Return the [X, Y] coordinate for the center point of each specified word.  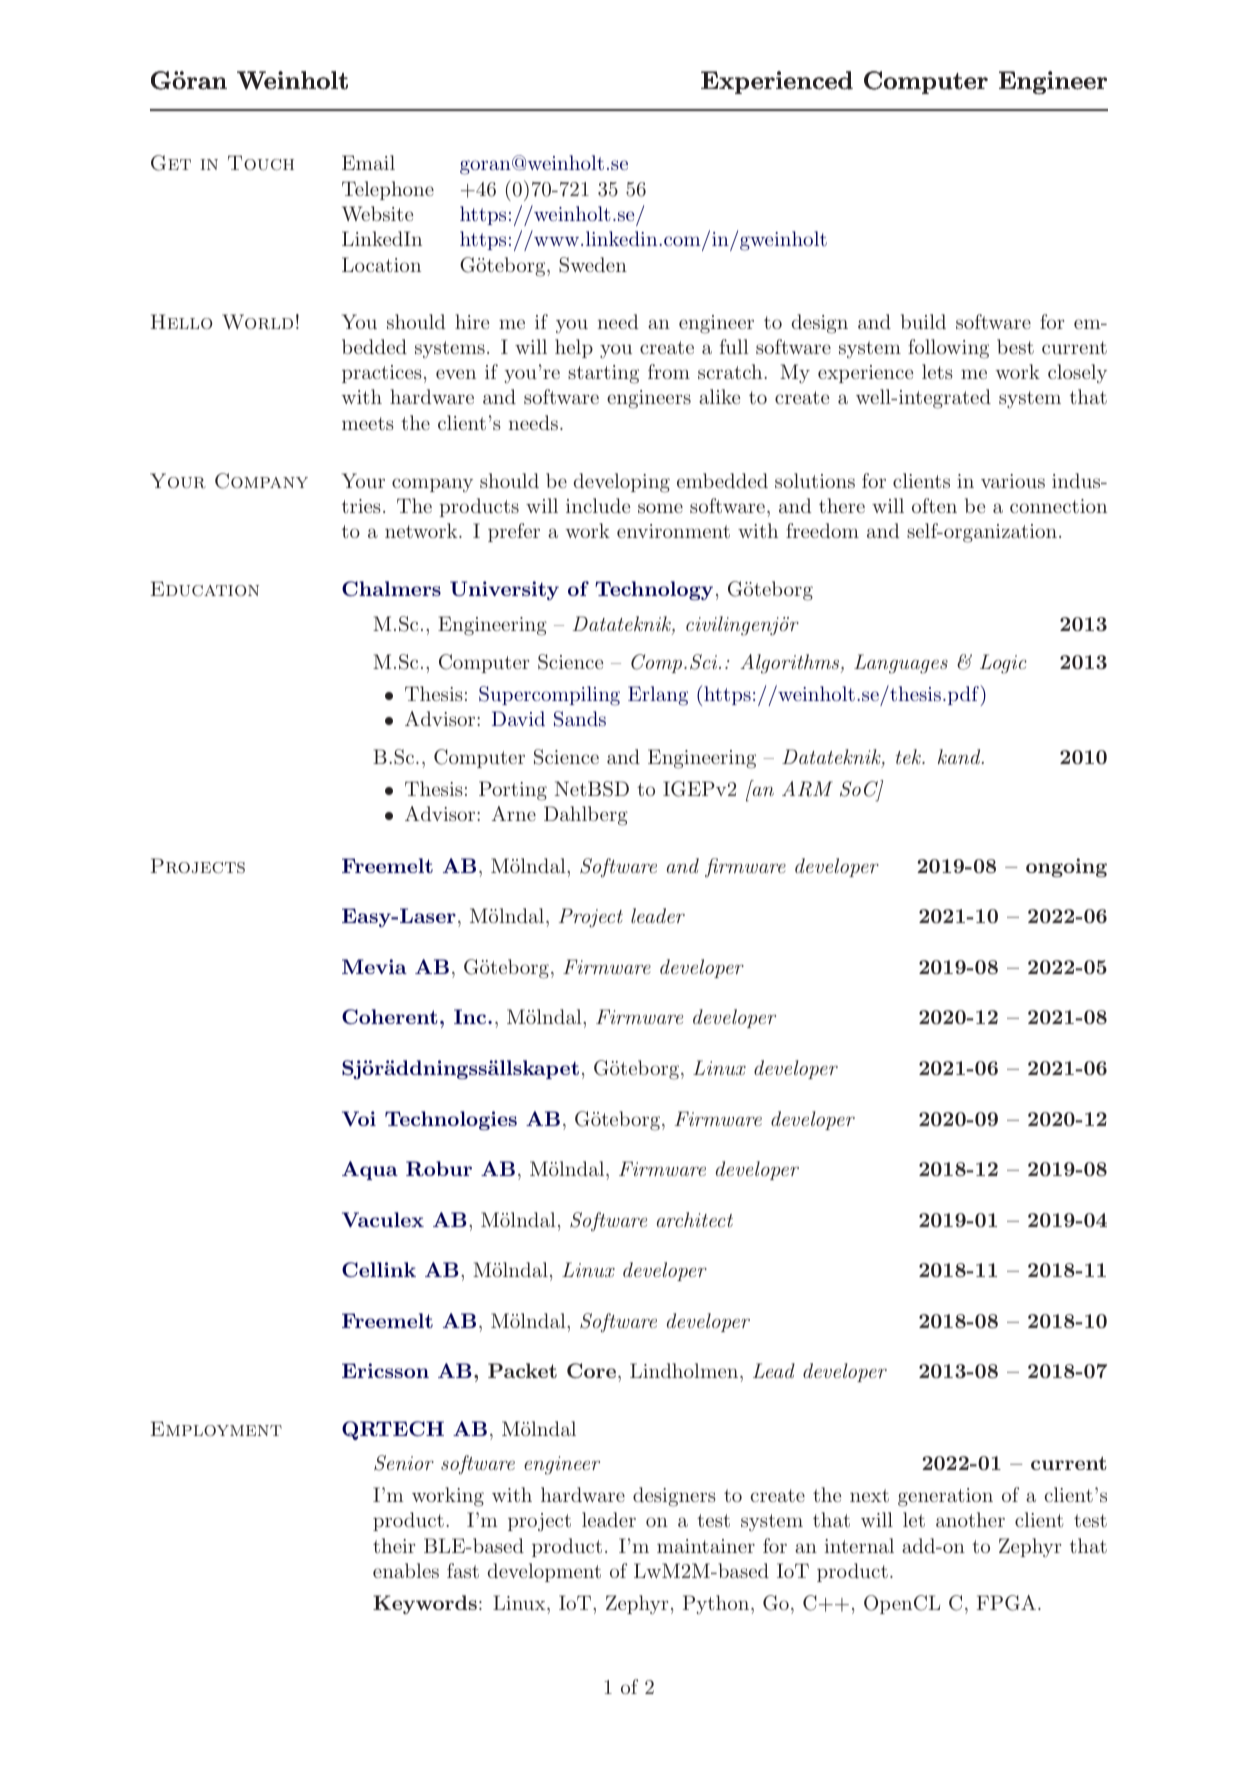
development [544, 1572]
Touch [261, 163]
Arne [513, 813]
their [394, 1545]
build [923, 321]
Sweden [593, 265]
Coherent [390, 1016]
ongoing [1066, 867]
